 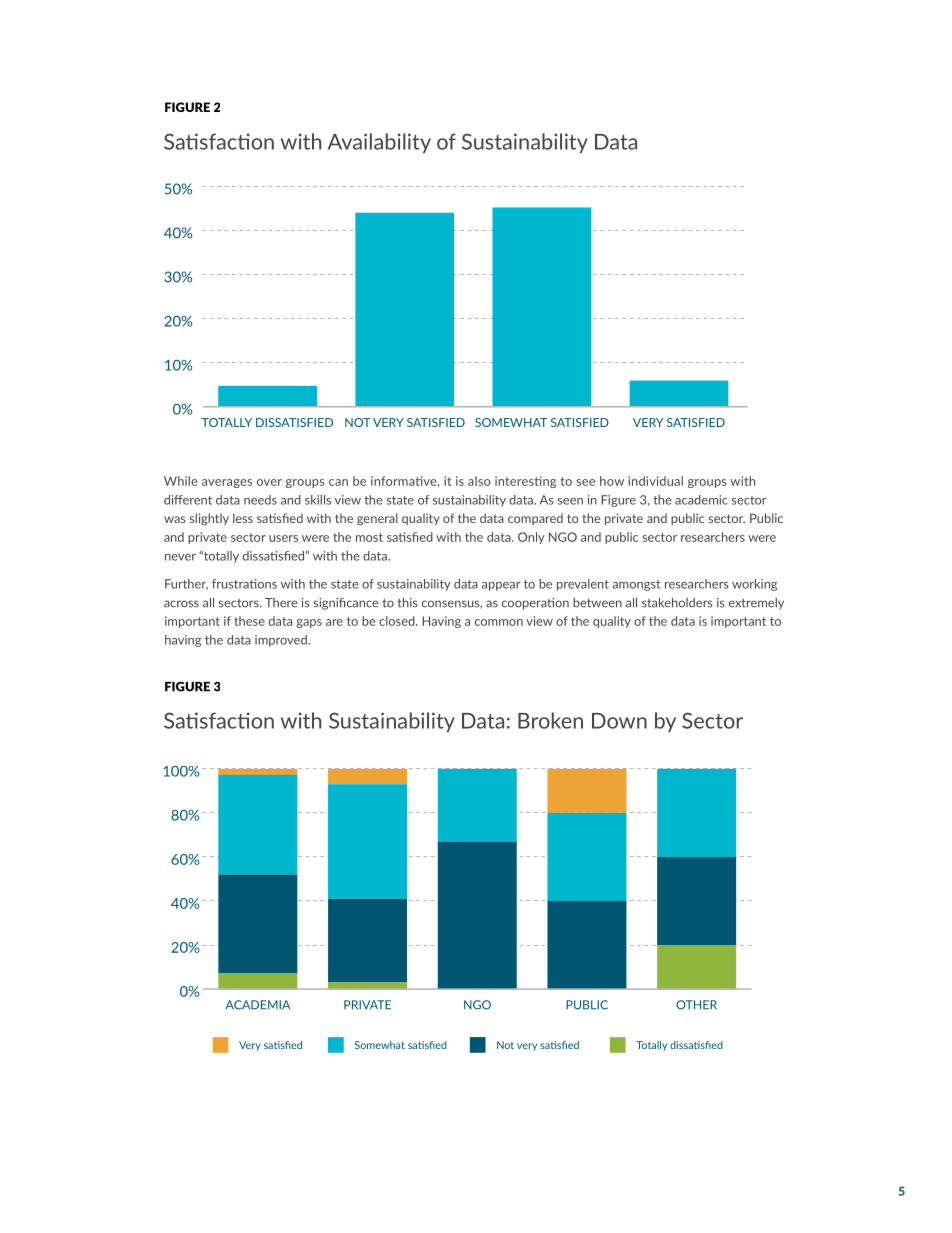 I want to click on Broken, so click(x=550, y=720).
